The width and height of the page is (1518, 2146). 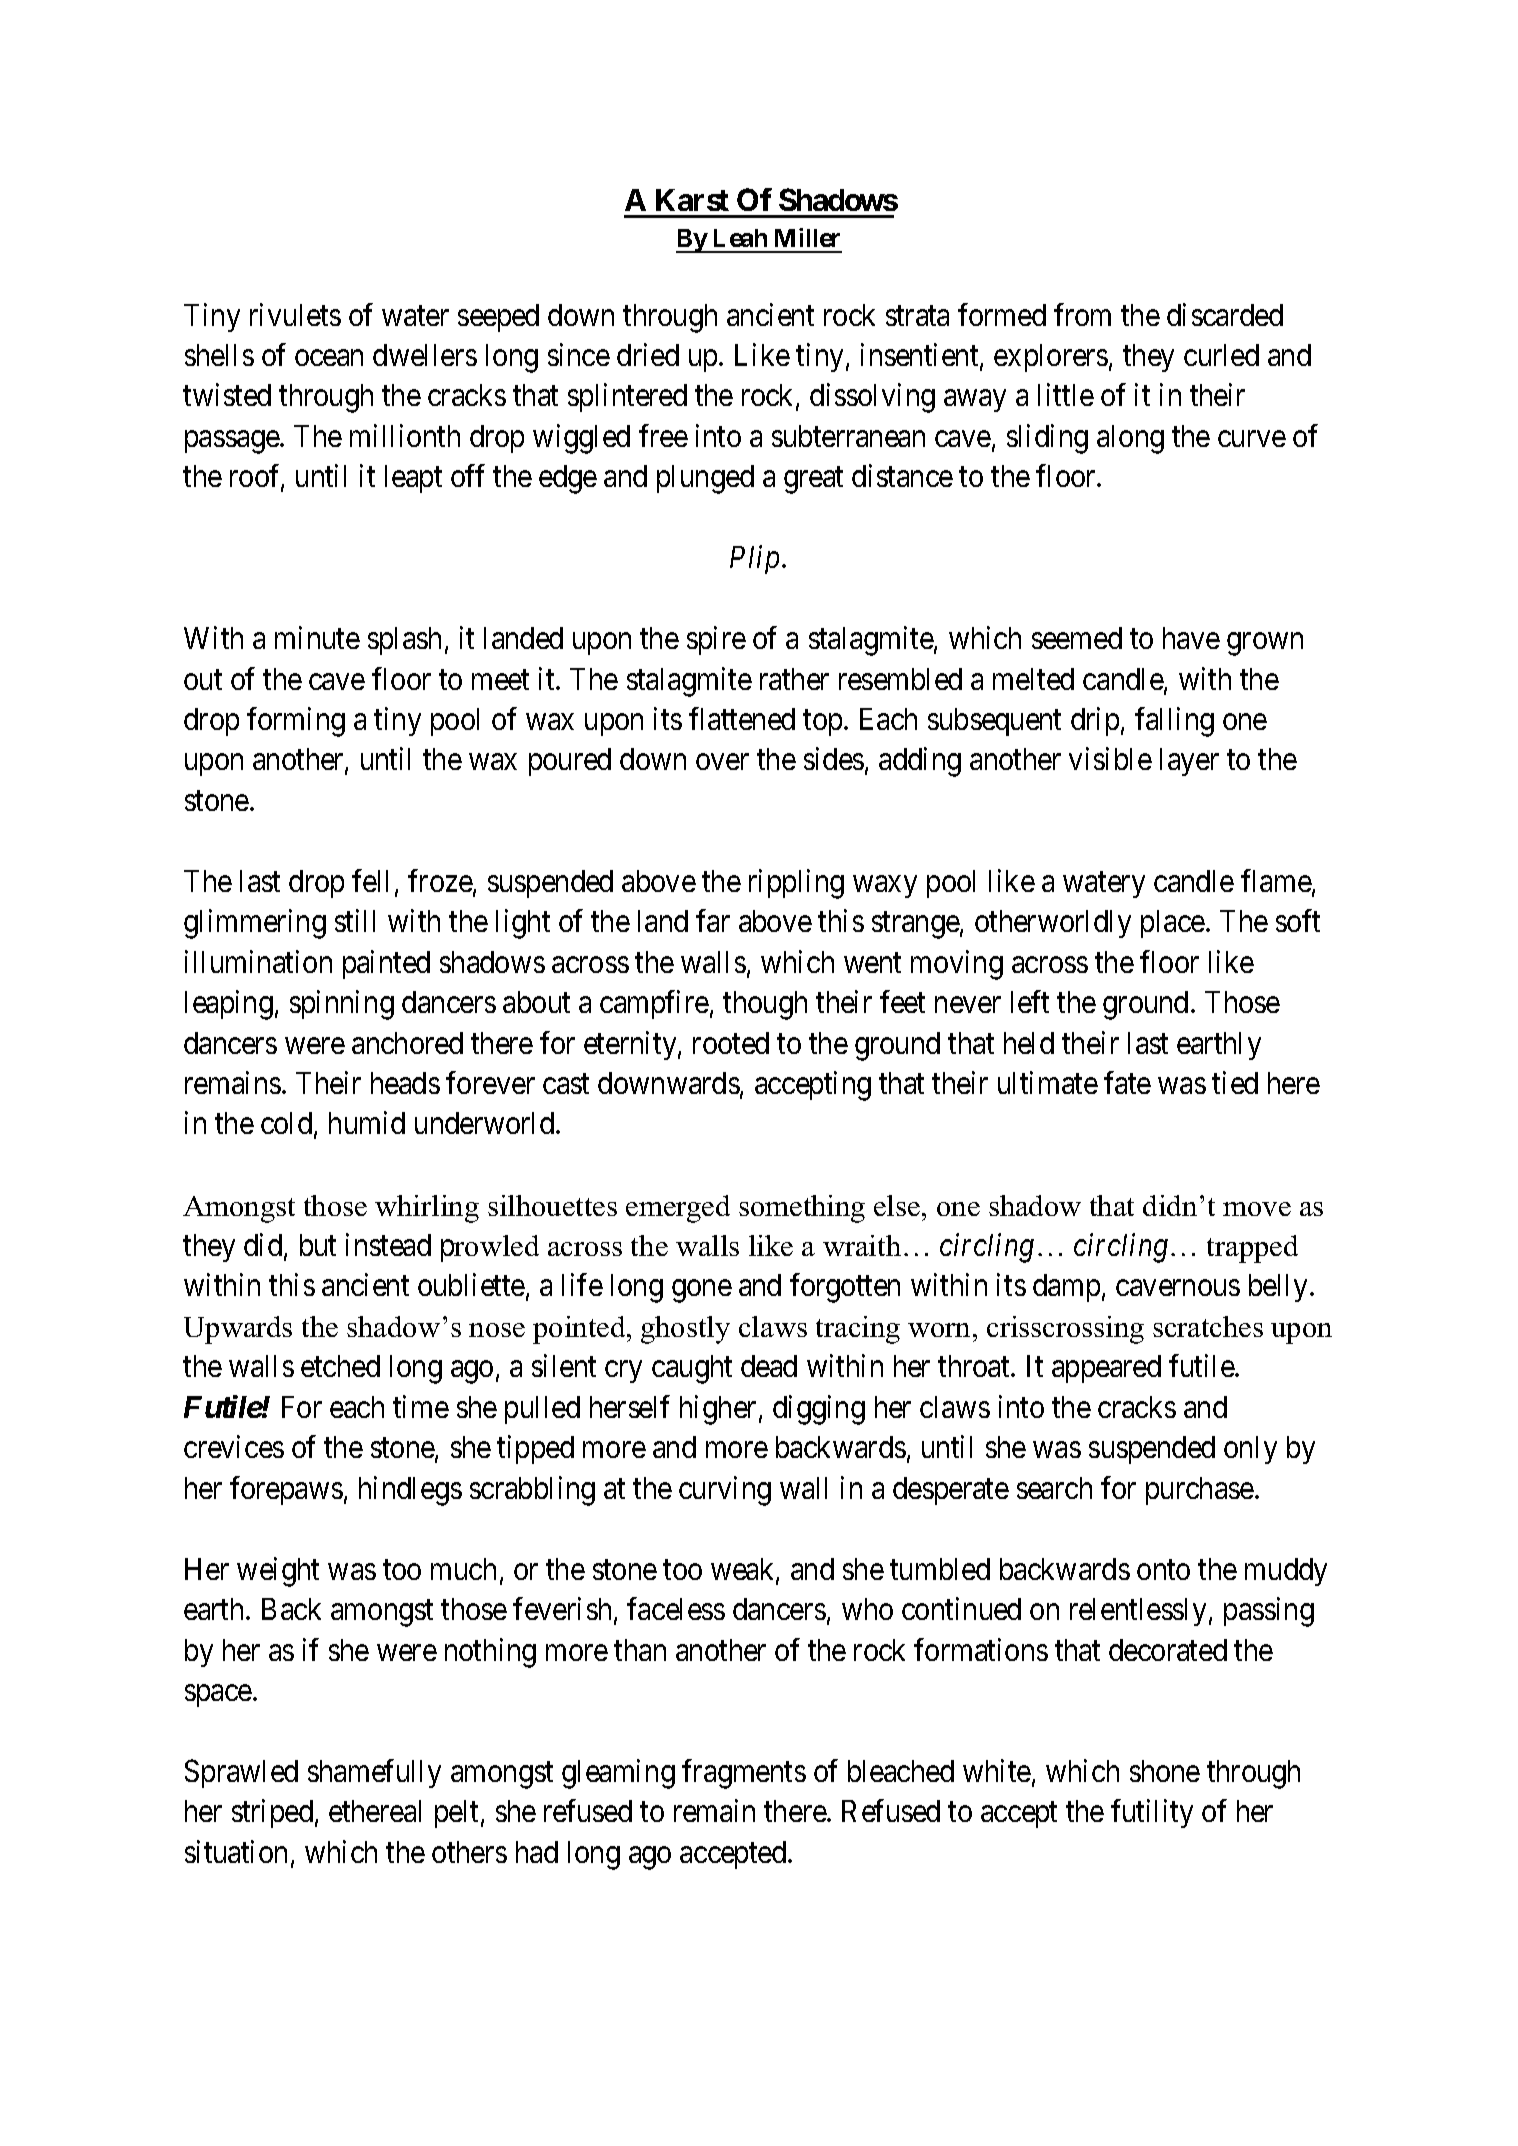 I want to click on curving, so click(x=725, y=1491).
